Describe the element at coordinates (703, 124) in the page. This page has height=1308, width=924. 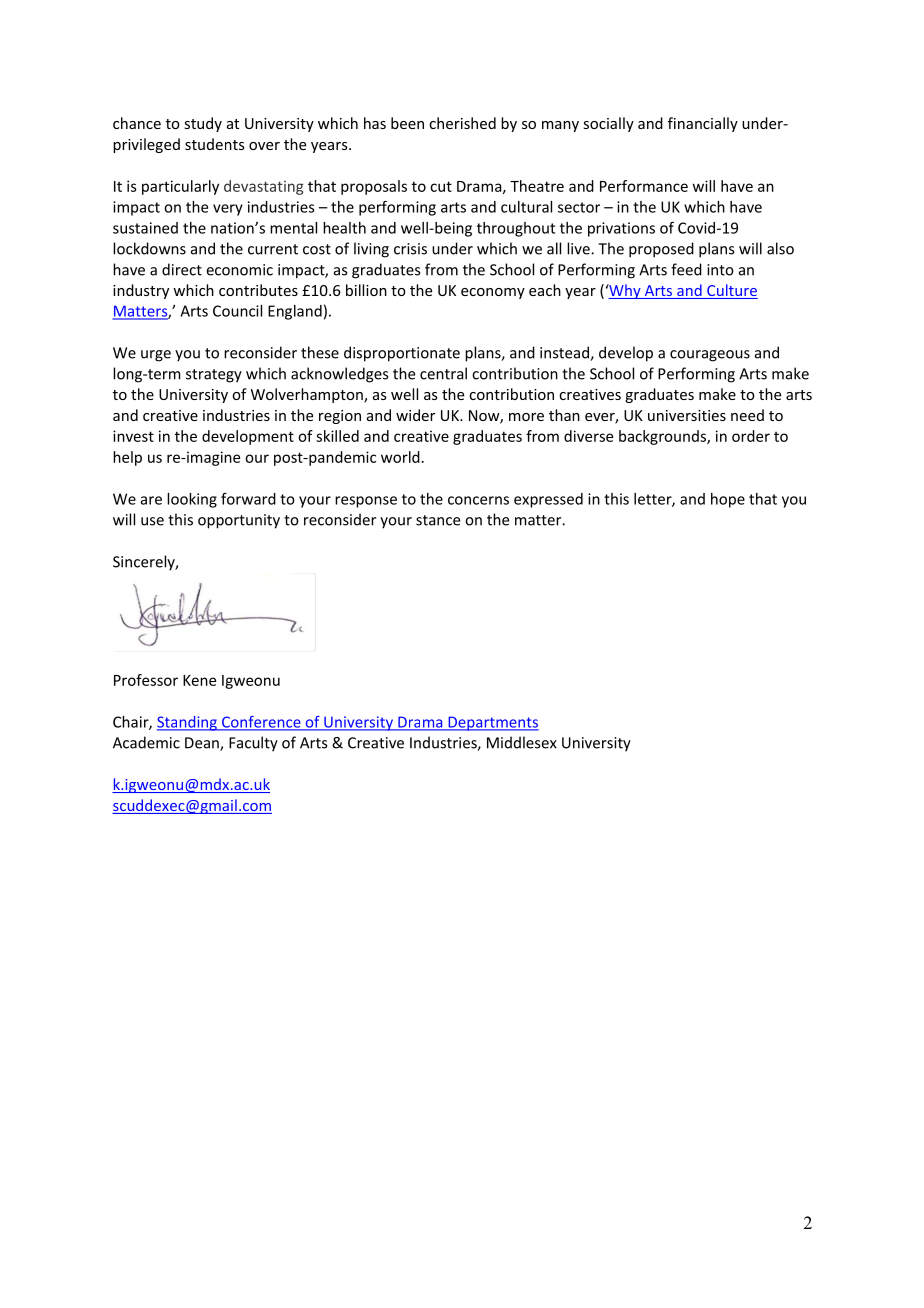
I see `financially` at that location.
